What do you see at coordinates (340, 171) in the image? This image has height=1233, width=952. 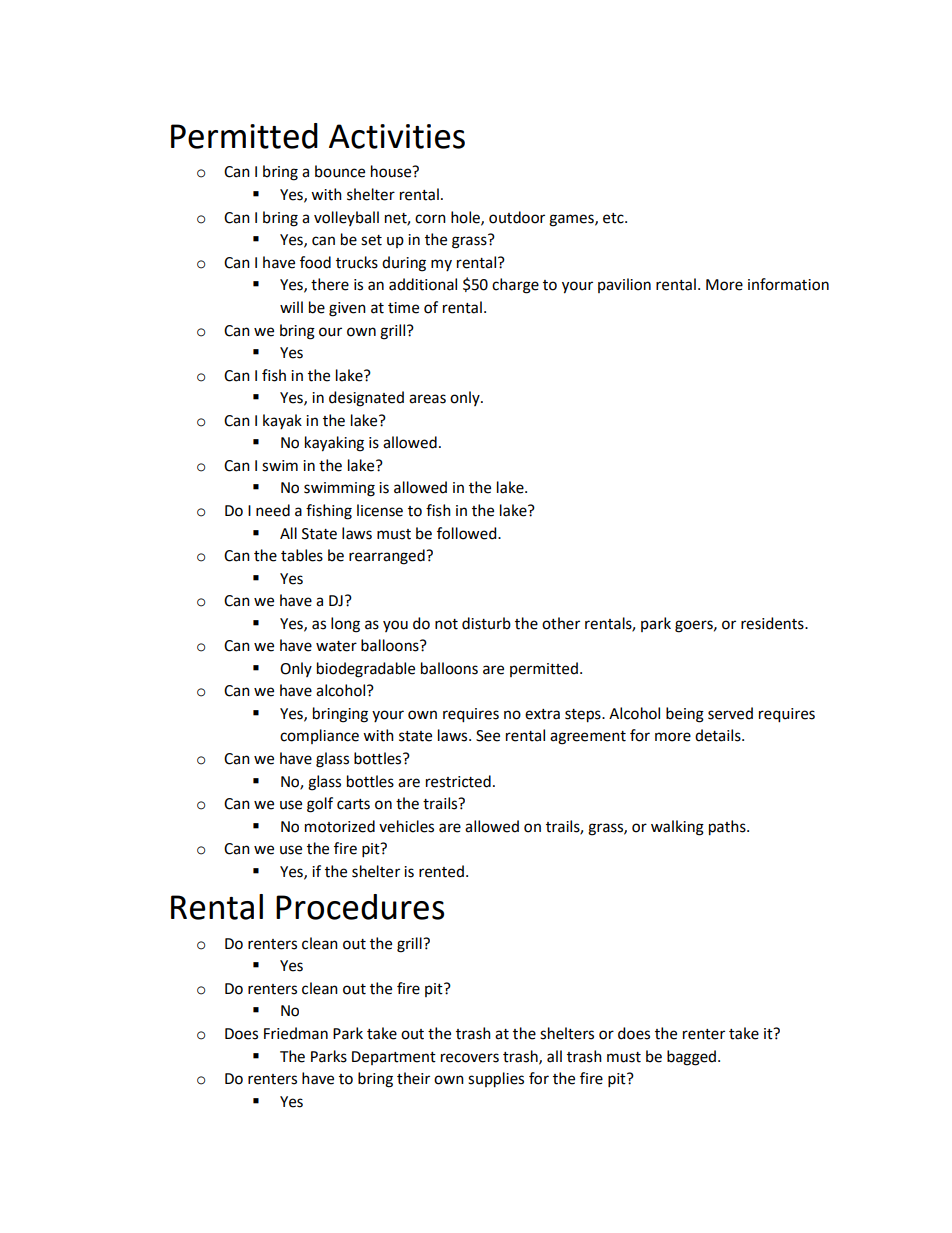 I see `bounce` at bounding box center [340, 171].
